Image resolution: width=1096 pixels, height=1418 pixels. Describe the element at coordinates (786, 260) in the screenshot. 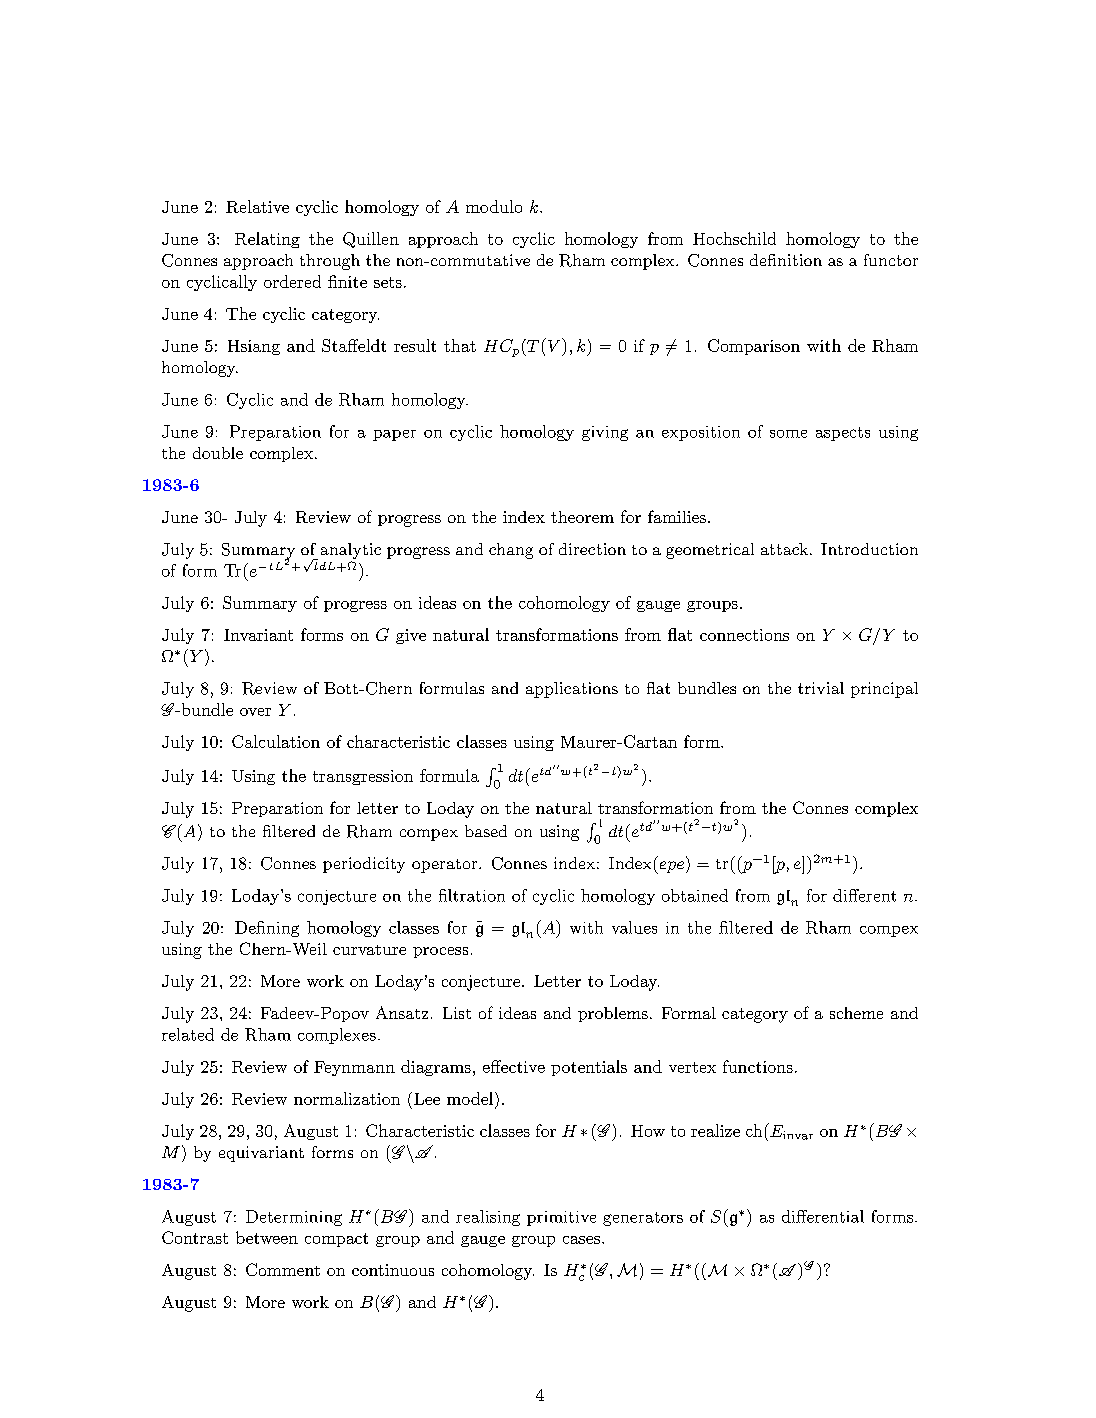

I see `definition` at that location.
